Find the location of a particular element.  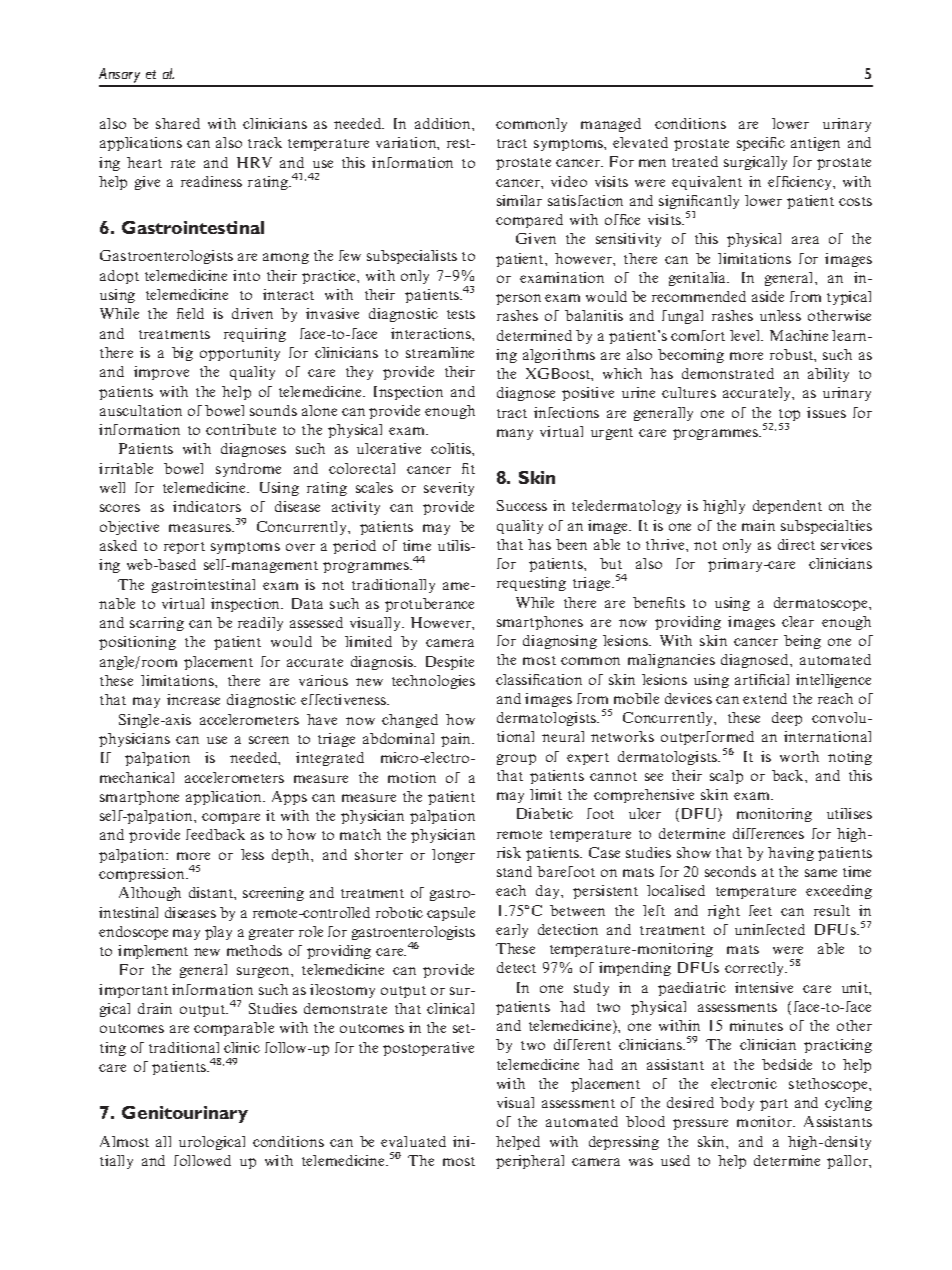

important is located at coordinates (133, 991).
